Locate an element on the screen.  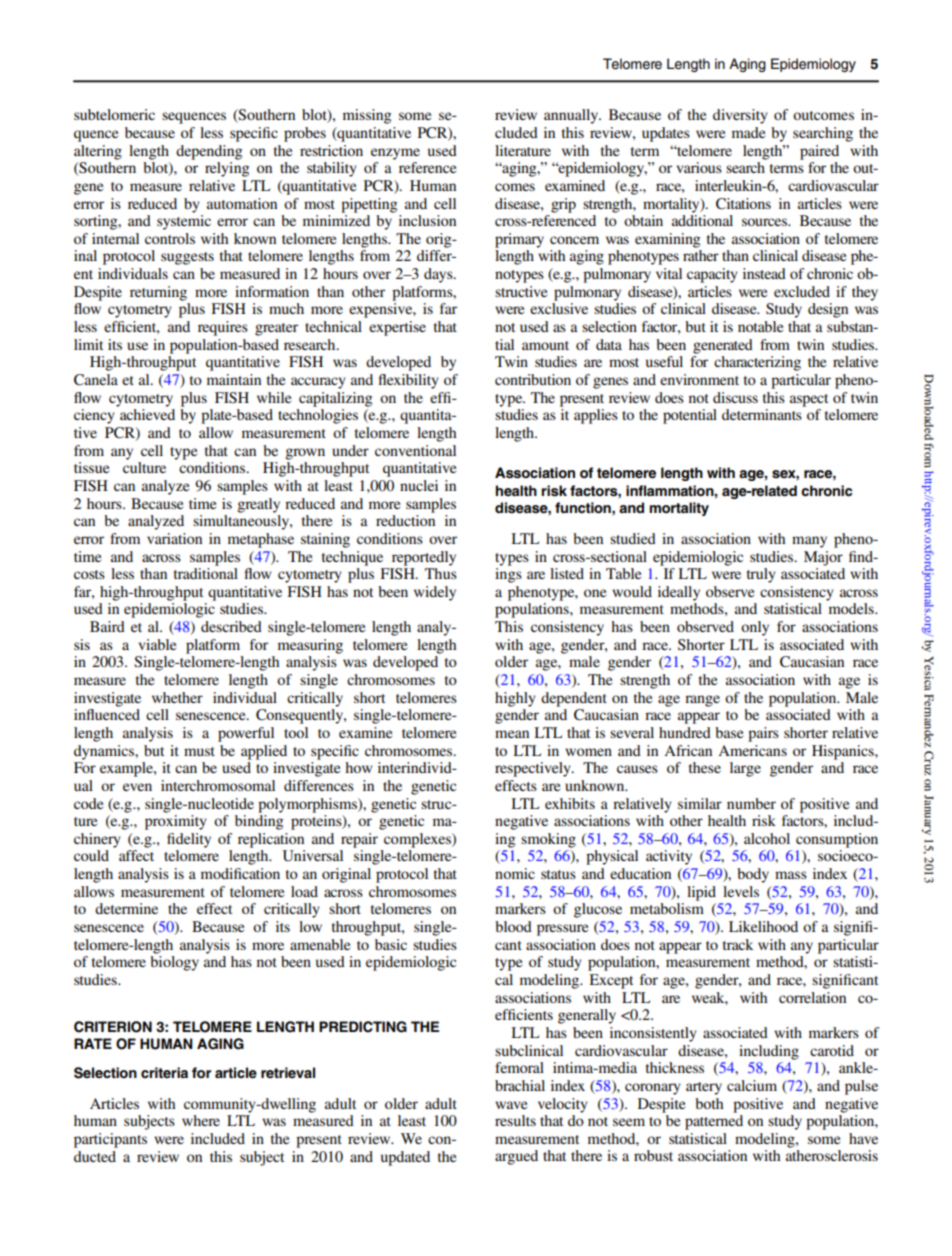
made is located at coordinates (748, 132).
